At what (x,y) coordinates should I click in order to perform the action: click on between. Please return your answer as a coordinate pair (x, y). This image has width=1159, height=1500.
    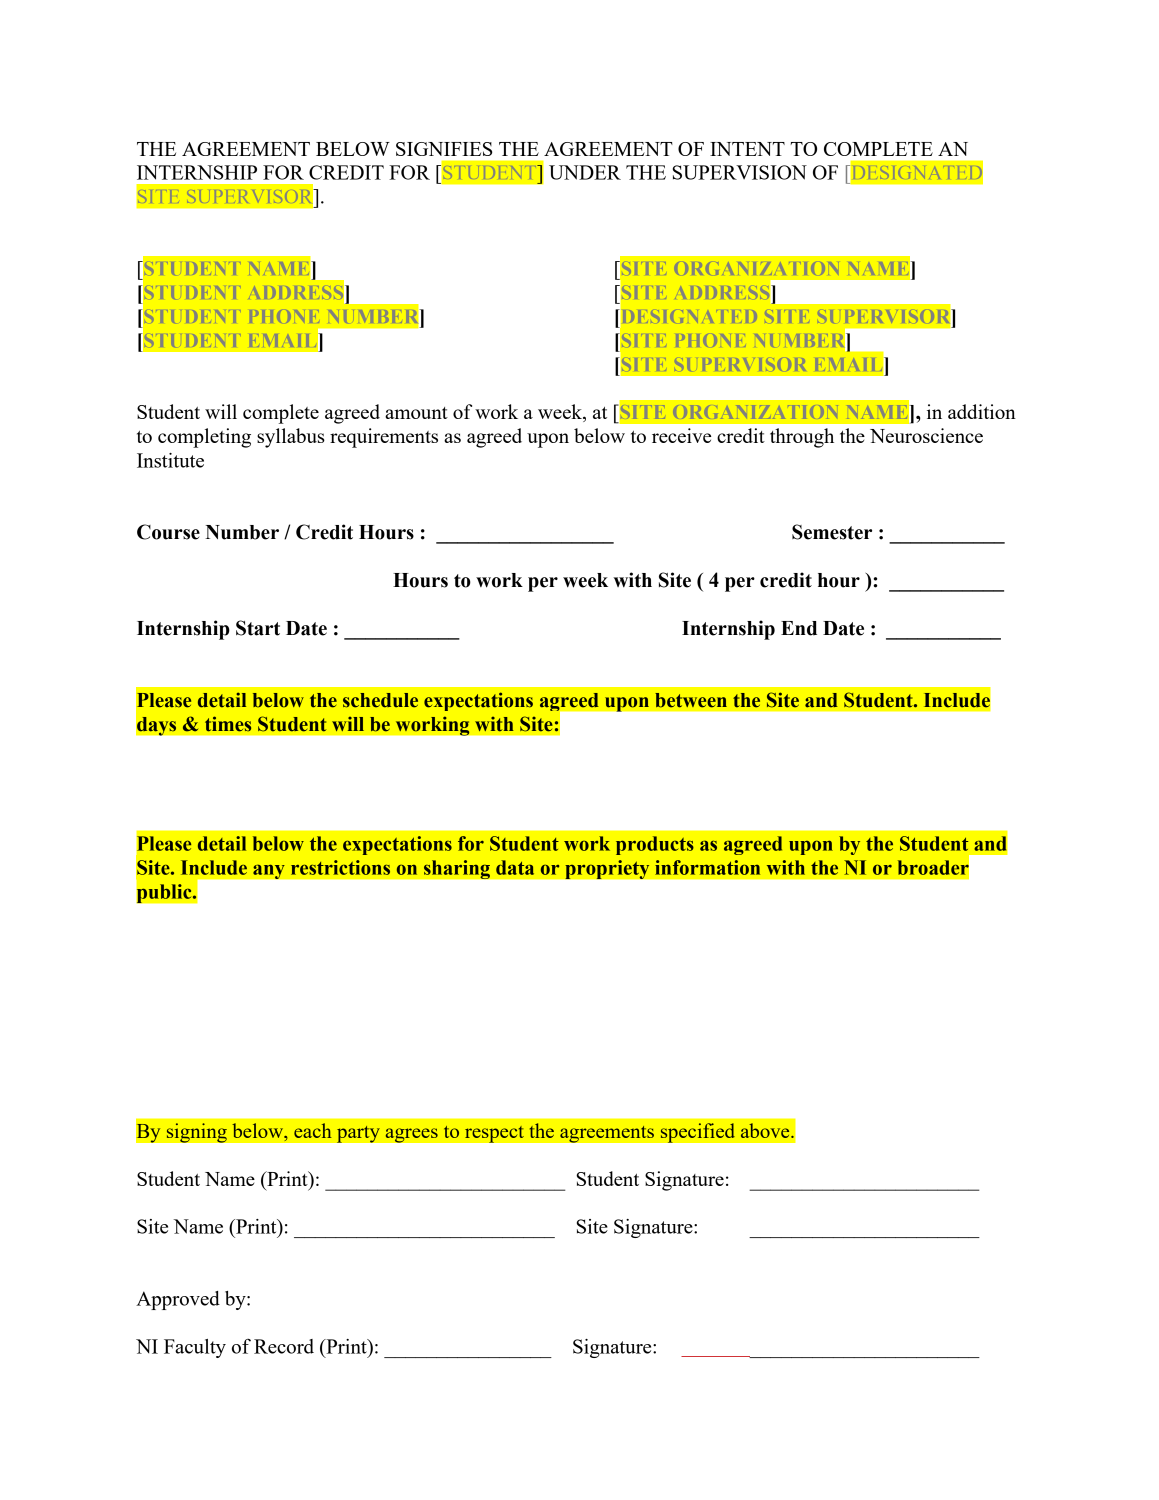
    Looking at the image, I should click on (691, 700).
